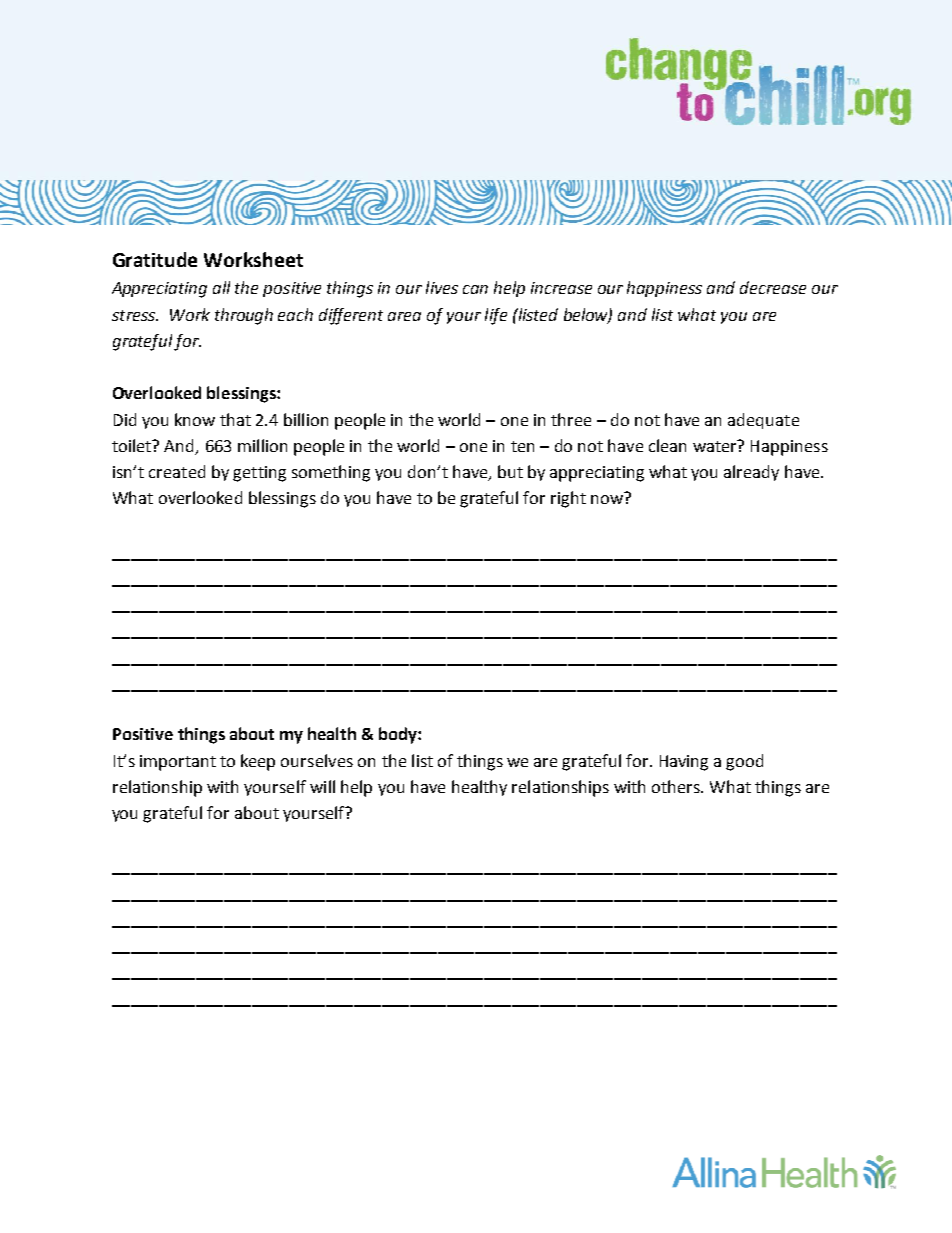 This document has height=1233, width=952. Describe the element at coordinates (259, 474) in the document. I see `getting` at that location.
